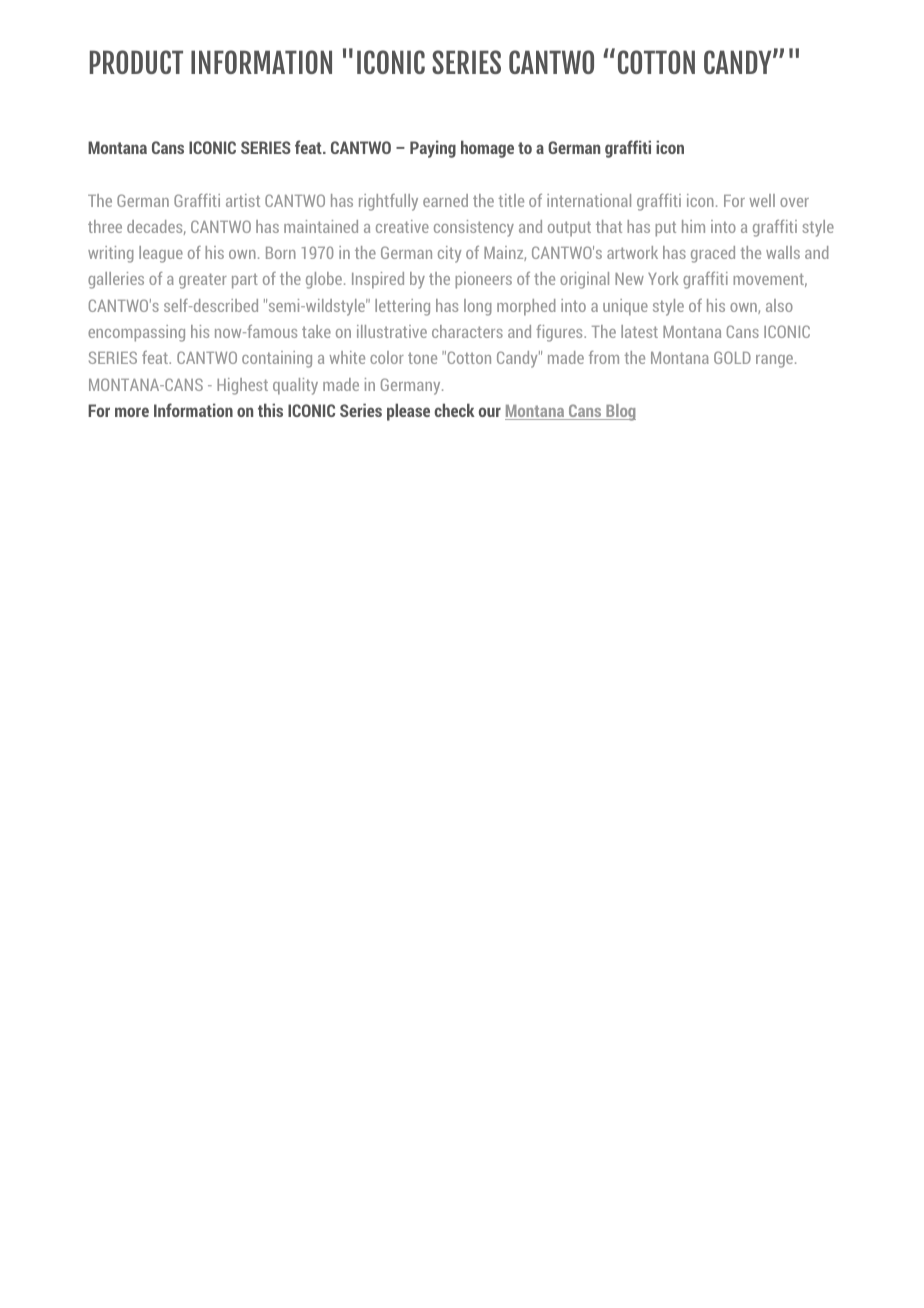  What do you see at coordinates (454, 410) in the screenshot?
I see `check` at bounding box center [454, 410].
